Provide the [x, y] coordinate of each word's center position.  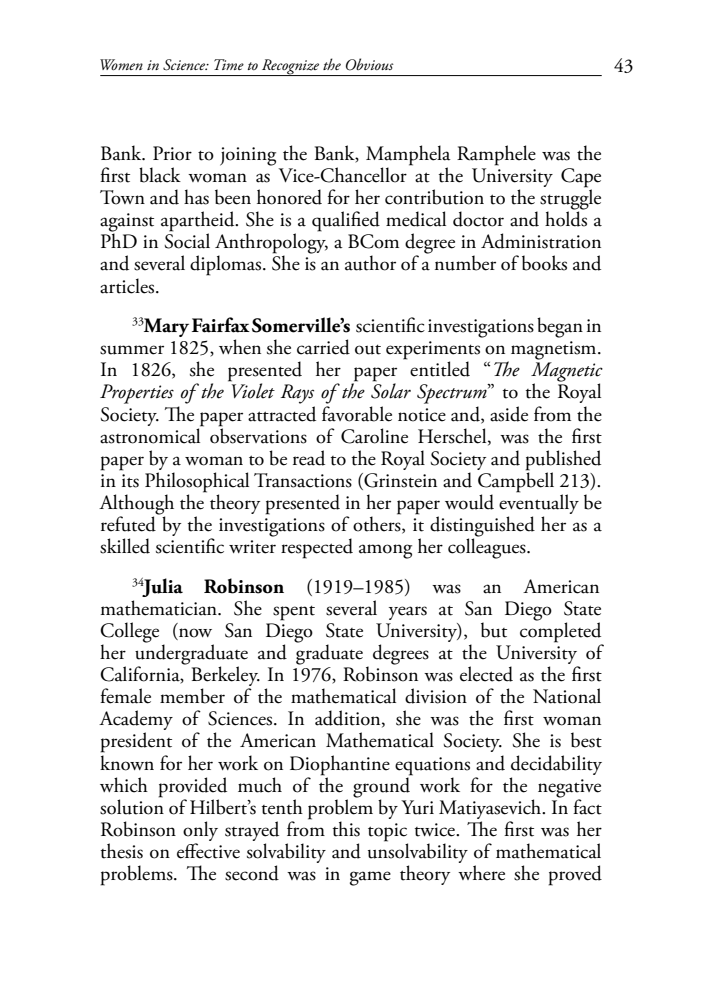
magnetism [555, 350]
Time [229, 64]
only [200, 831]
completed [561, 632]
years [408, 613]
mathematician [160, 608]
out [368, 349]
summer [132, 350]
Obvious [370, 64]
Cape [581, 179]
